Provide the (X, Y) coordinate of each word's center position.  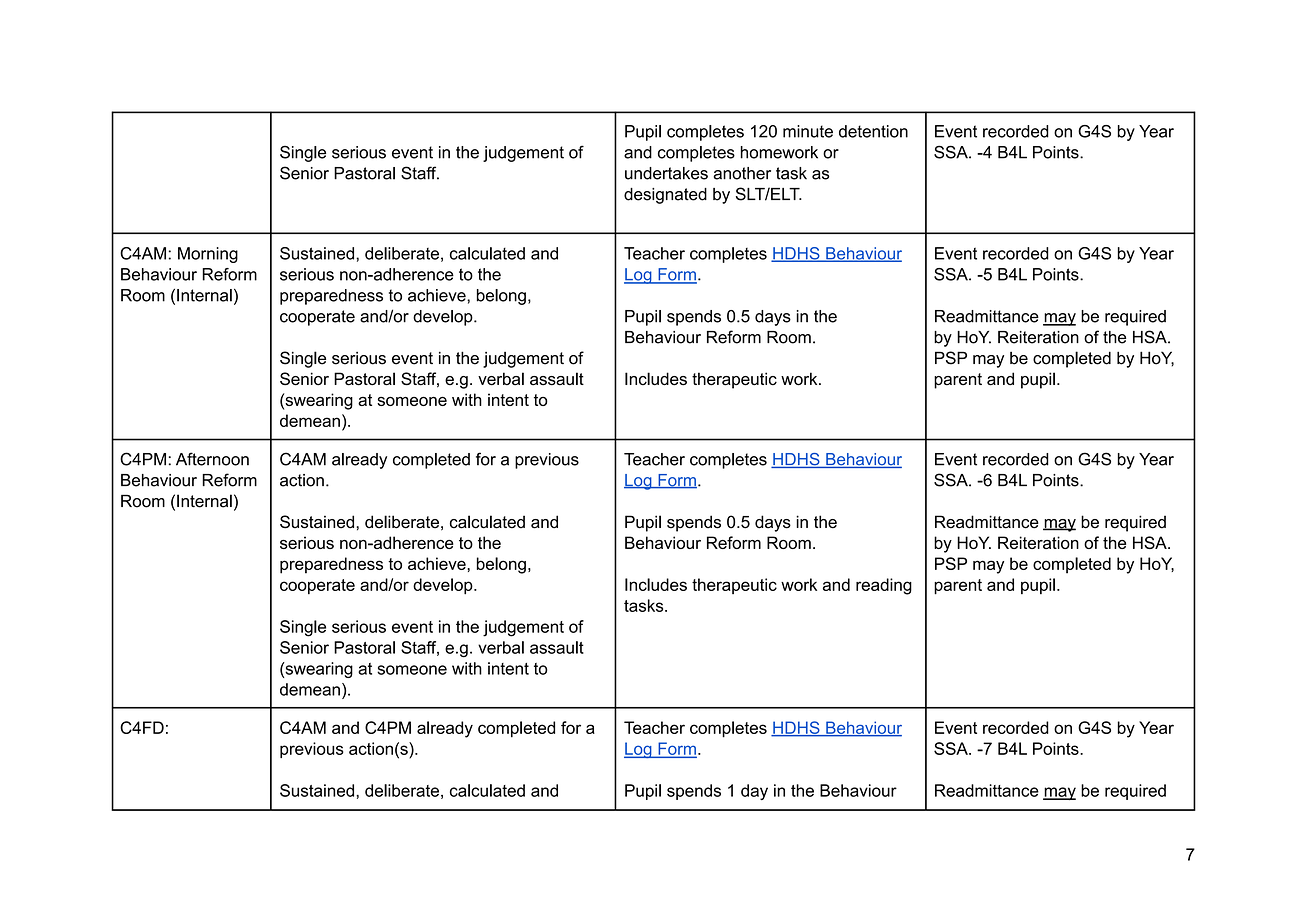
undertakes (666, 173)
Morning (208, 255)
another (742, 173)
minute (808, 131)
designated (665, 196)
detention (873, 131)
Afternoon (212, 459)
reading (884, 586)
